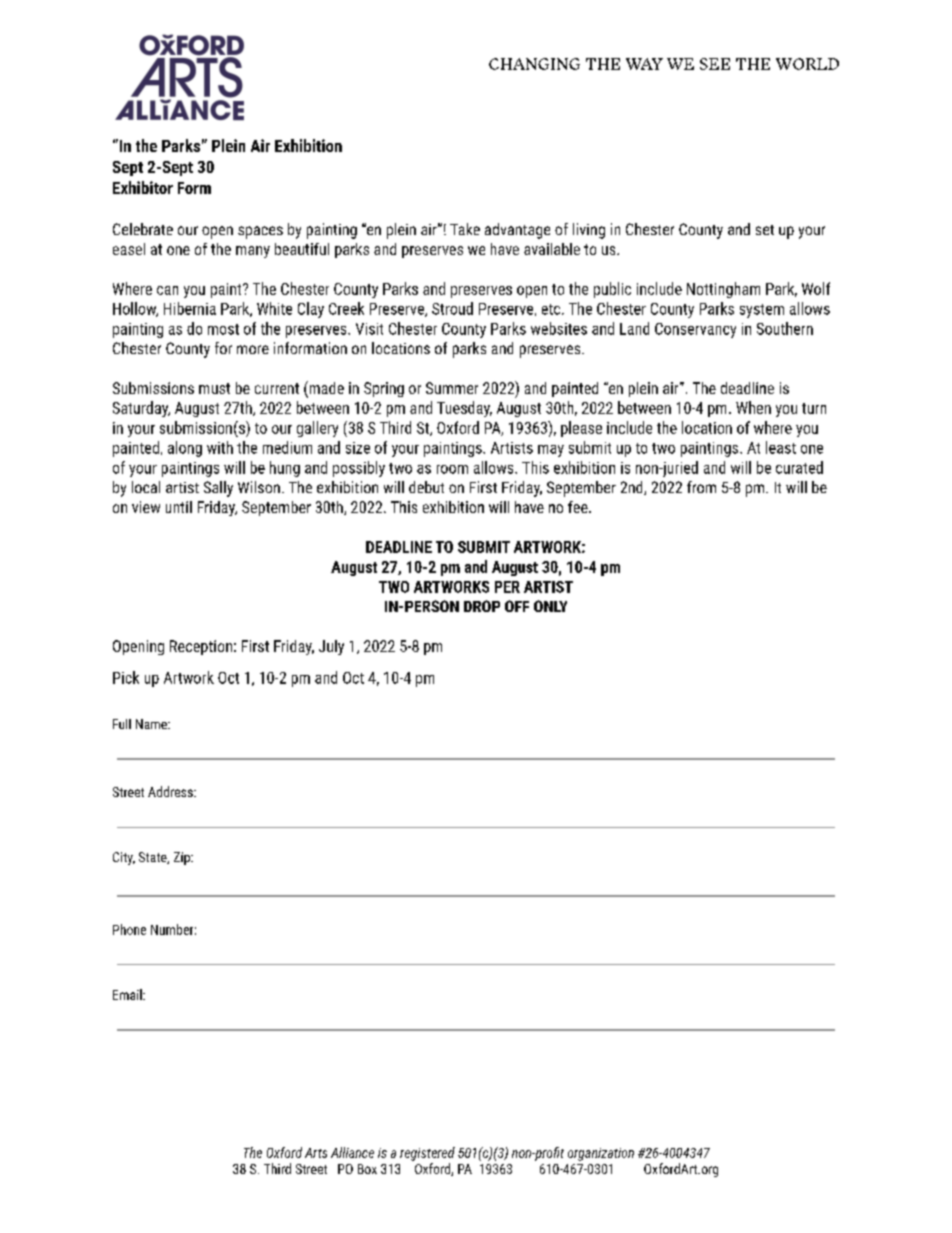 This screenshot has width=952, height=1233. What do you see at coordinates (715, 64) in the screenshot?
I see `SEE` at bounding box center [715, 64].
